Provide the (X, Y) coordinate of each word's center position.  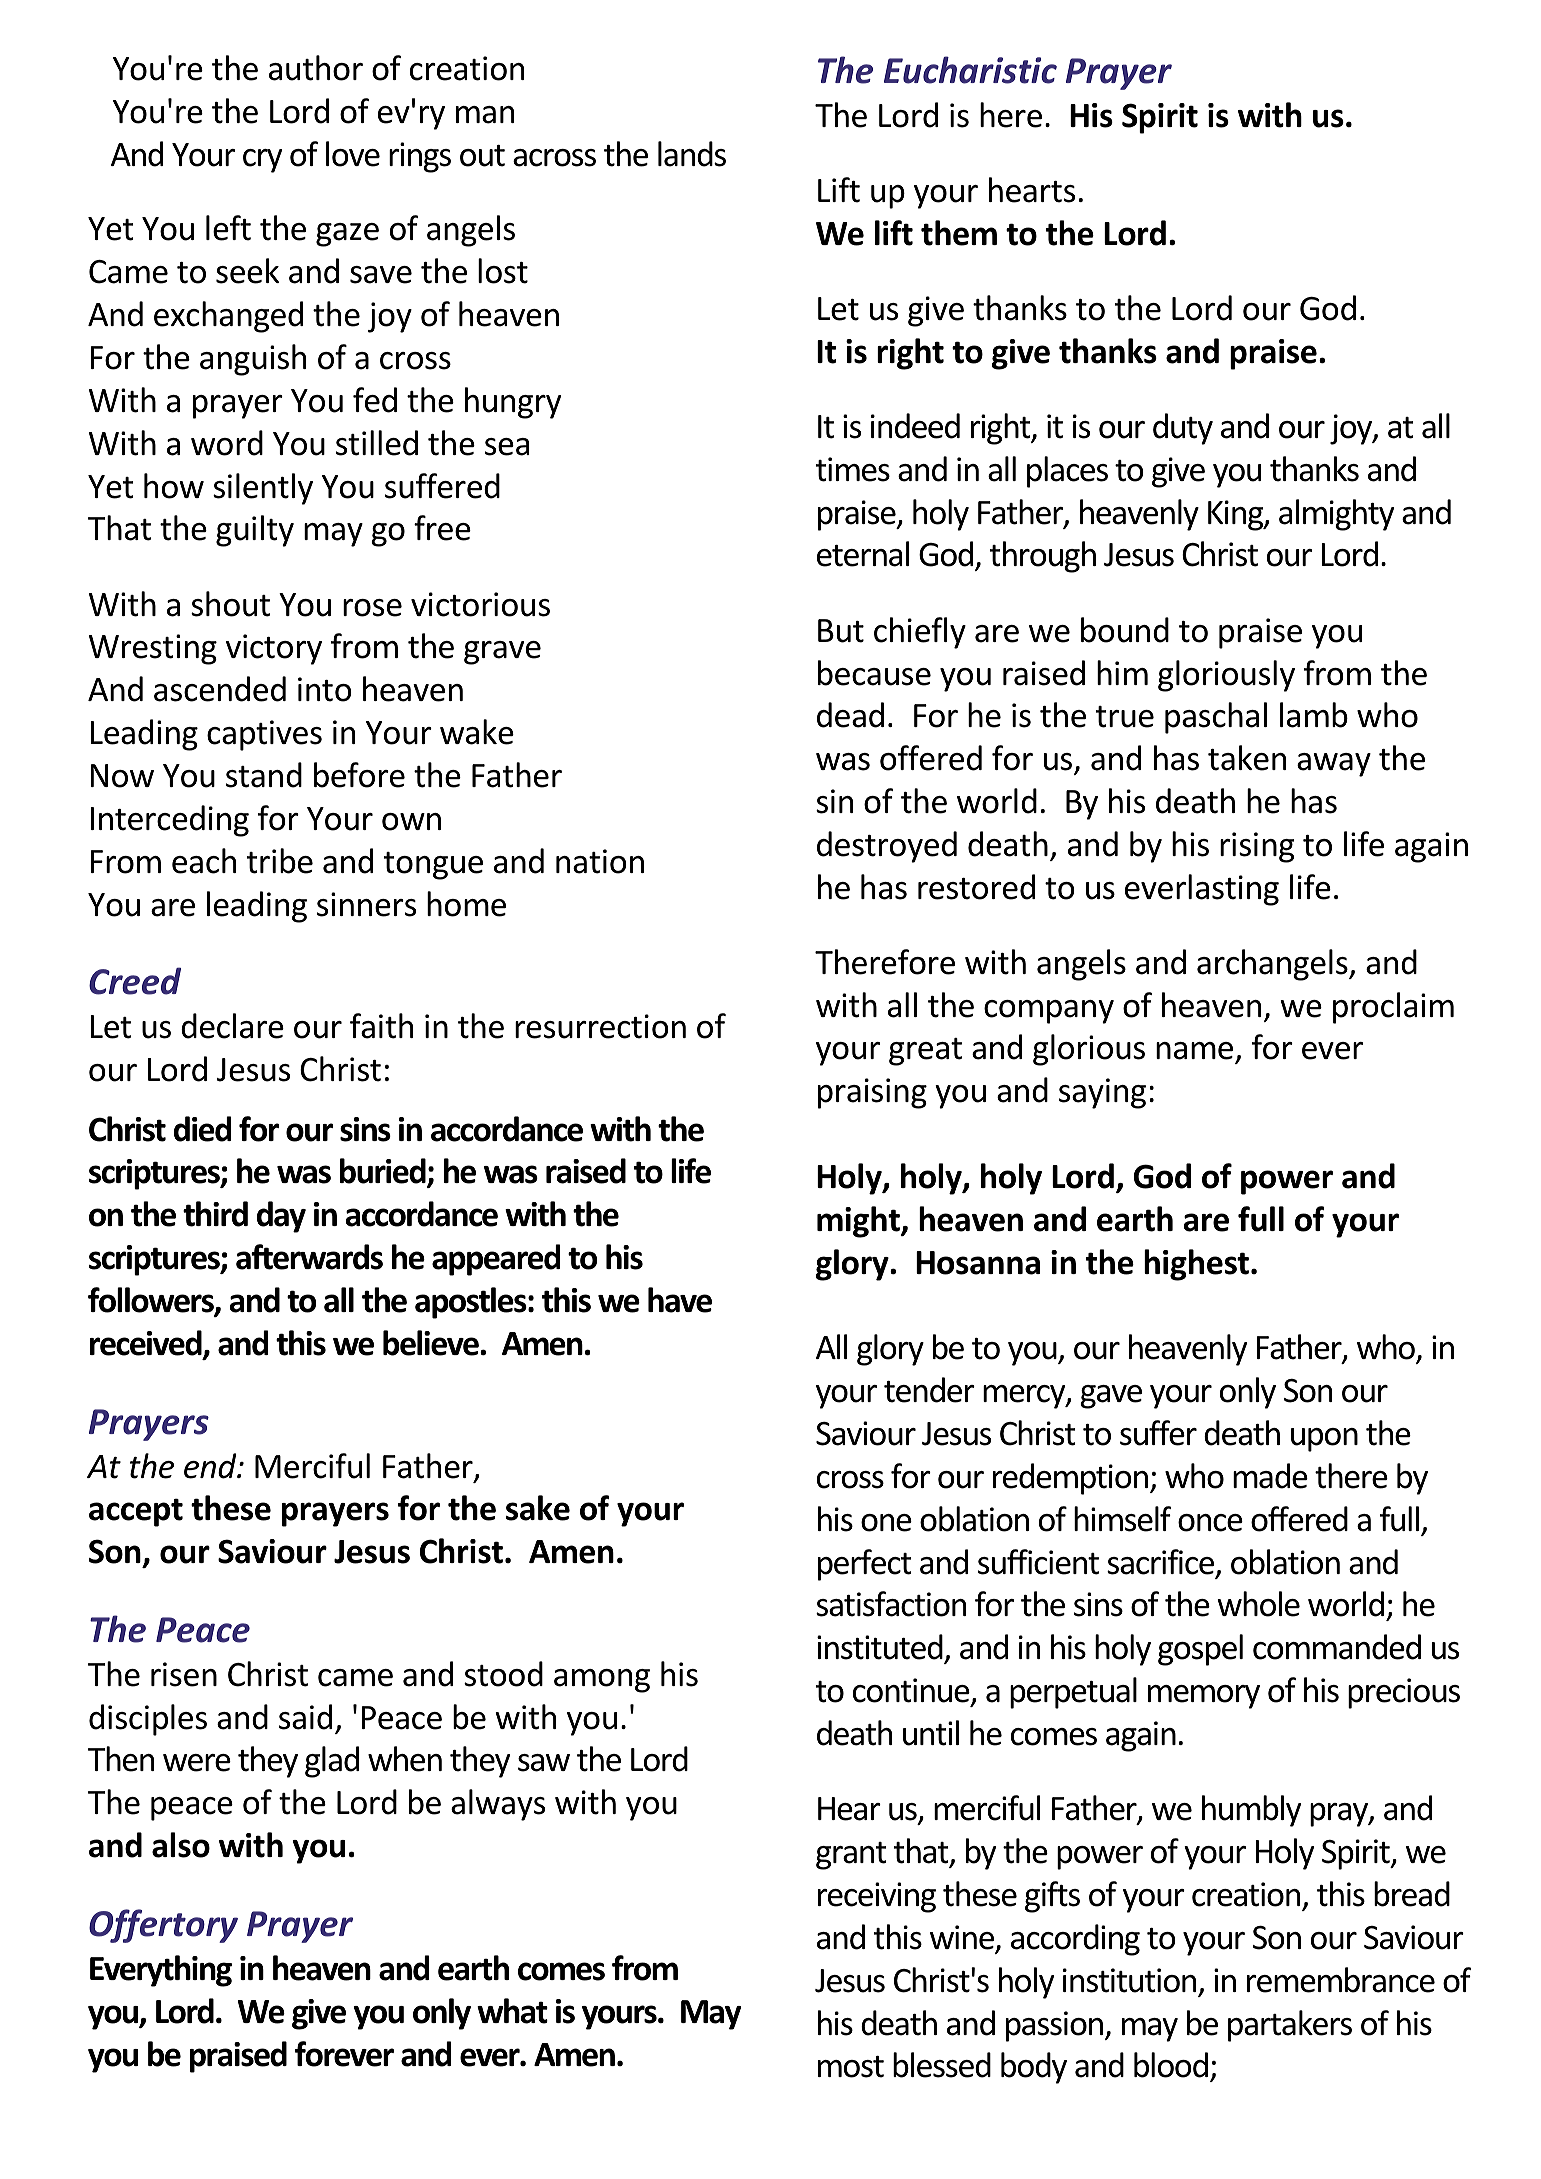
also (181, 1845)
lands (692, 154)
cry (262, 161)
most (851, 2067)
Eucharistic (970, 70)
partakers (1290, 2026)
